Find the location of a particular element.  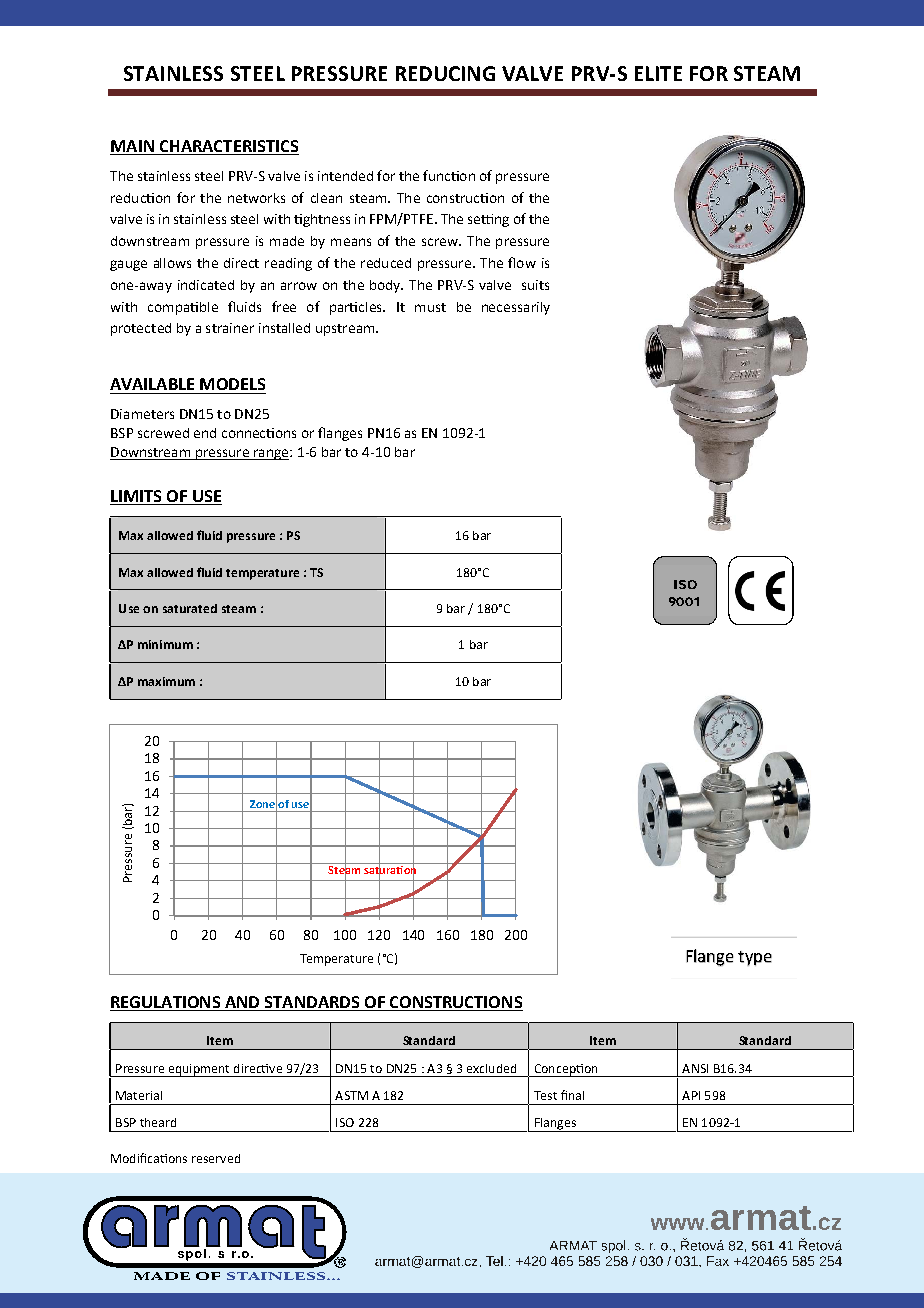

must is located at coordinates (430, 307).
